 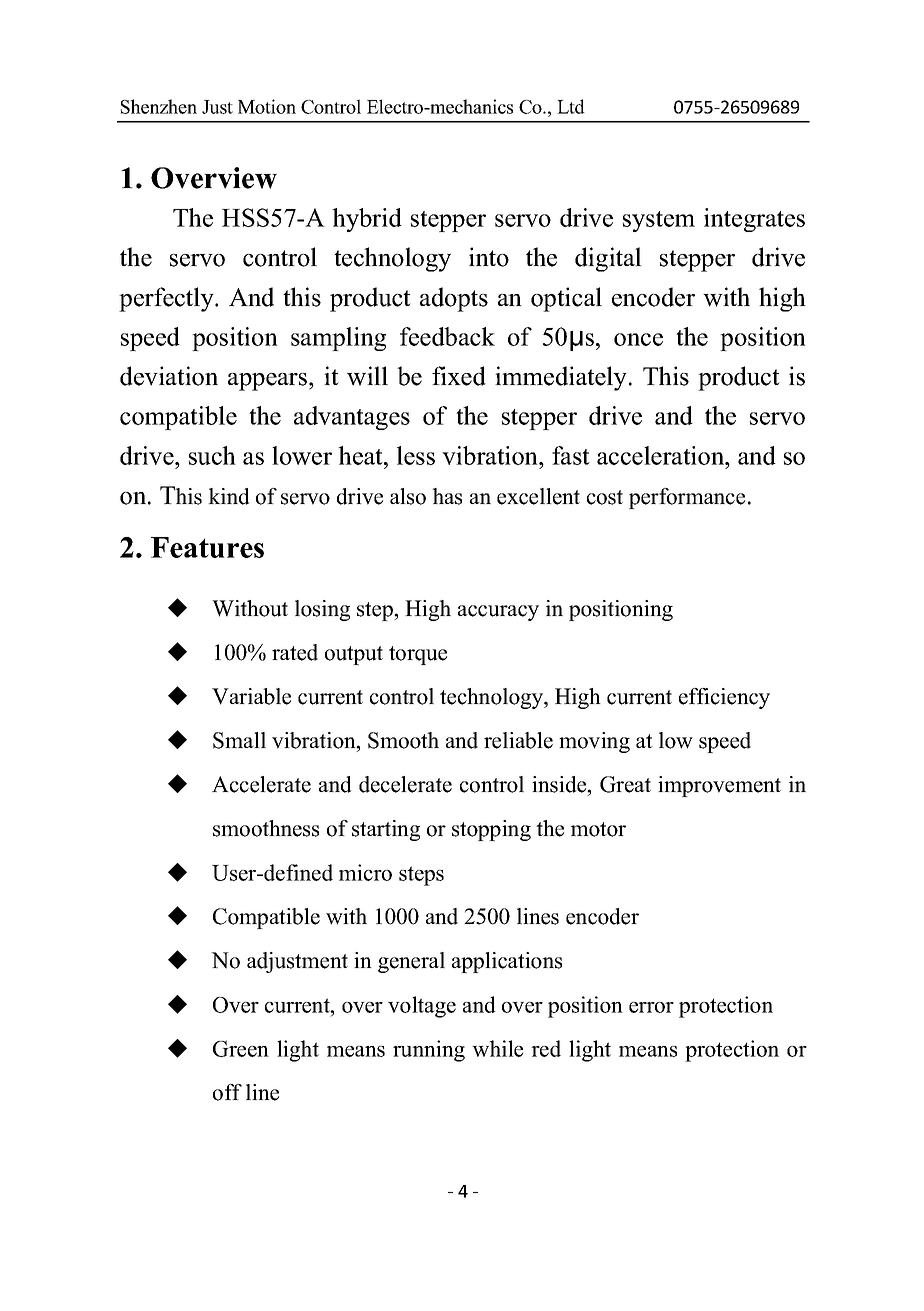 What do you see at coordinates (416, 455) in the document?
I see `less` at bounding box center [416, 455].
